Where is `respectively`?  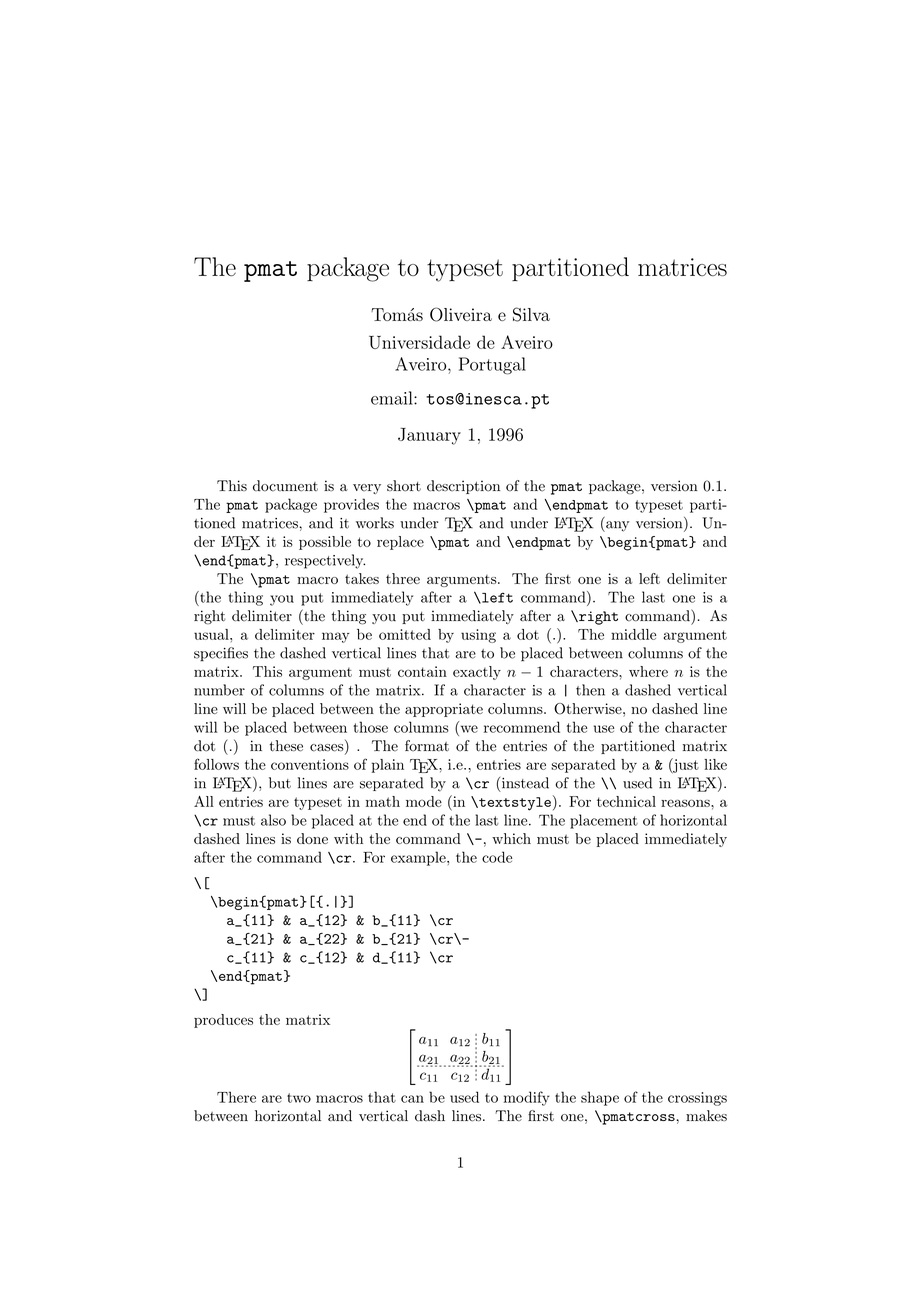 respectively is located at coordinates (325, 561).
